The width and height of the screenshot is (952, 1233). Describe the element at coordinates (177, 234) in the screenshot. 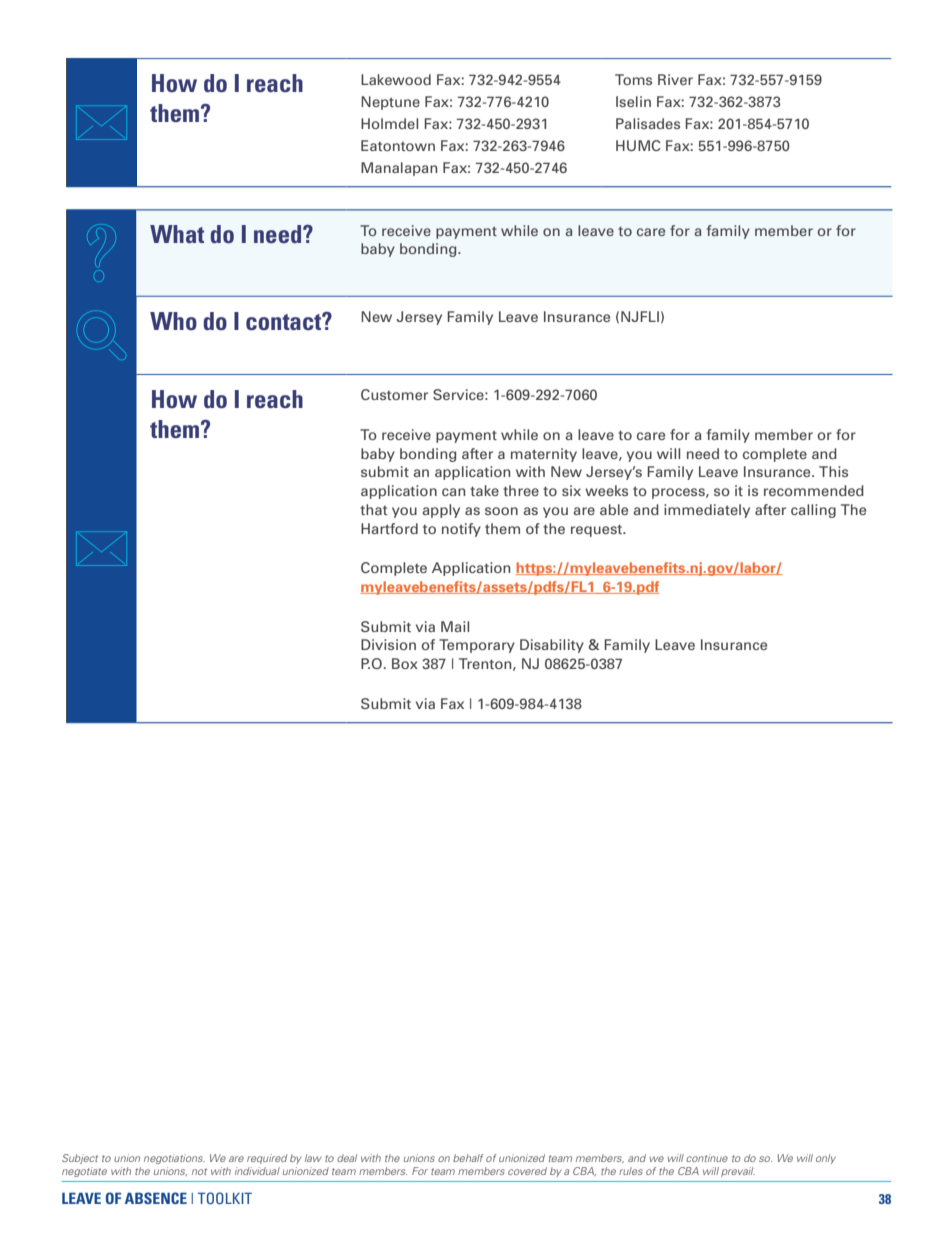

I see `What` at that location.
